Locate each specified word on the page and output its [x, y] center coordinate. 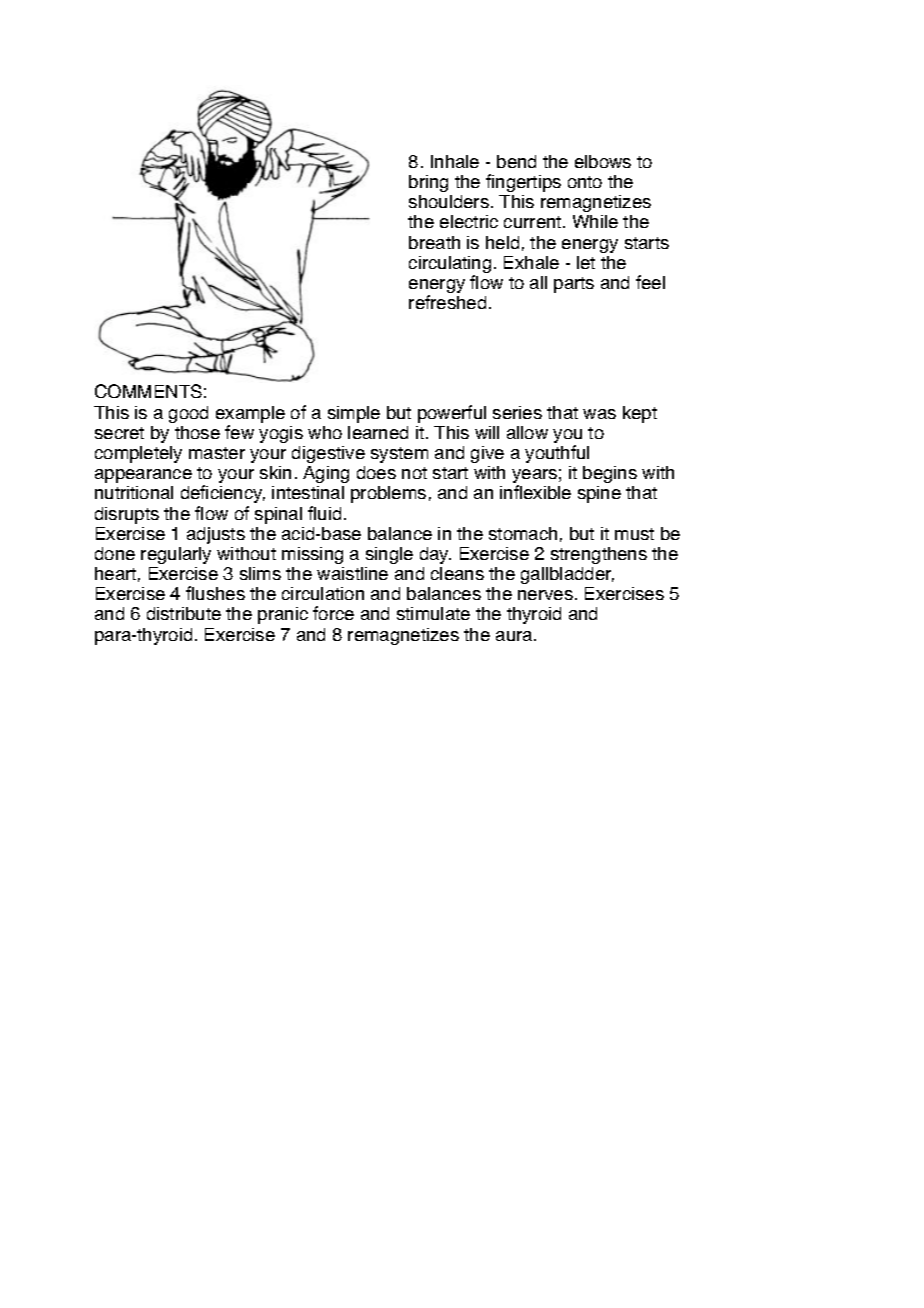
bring [428, 183]
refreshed [447, 302]
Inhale [455, 161]
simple [354, 414]
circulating [450, 266]
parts [574, 285]
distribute [184, 613]
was [599, 414]
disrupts [127, 515]
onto [585, 182]
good [188, 414]
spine [599, 494]
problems [388, 494]
